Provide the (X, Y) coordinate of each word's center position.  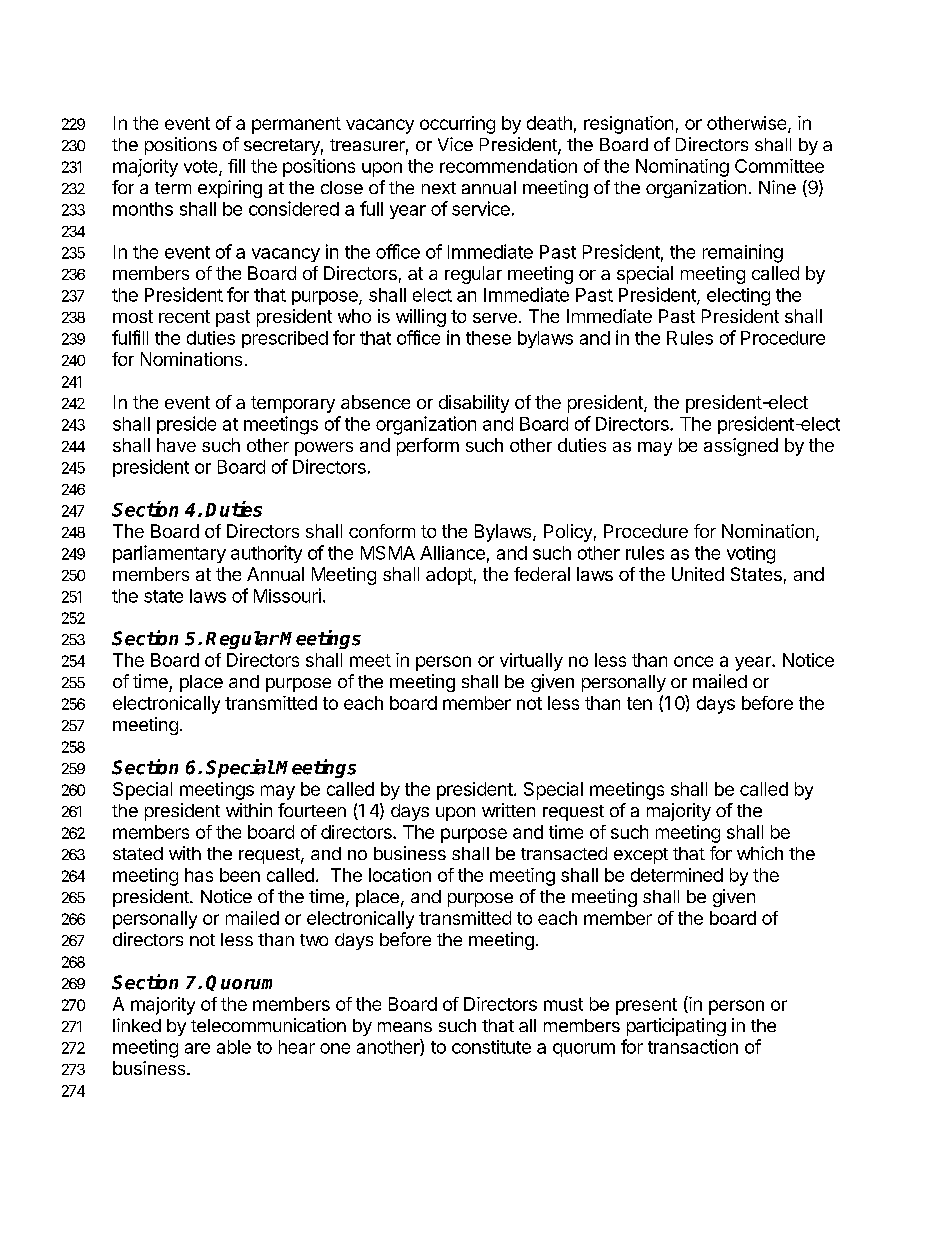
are (197, 1048)
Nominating (682, 168)
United (698, 574)
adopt (449, 576)
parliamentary (169, 554)
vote (202, 167)
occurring (457, 125)
